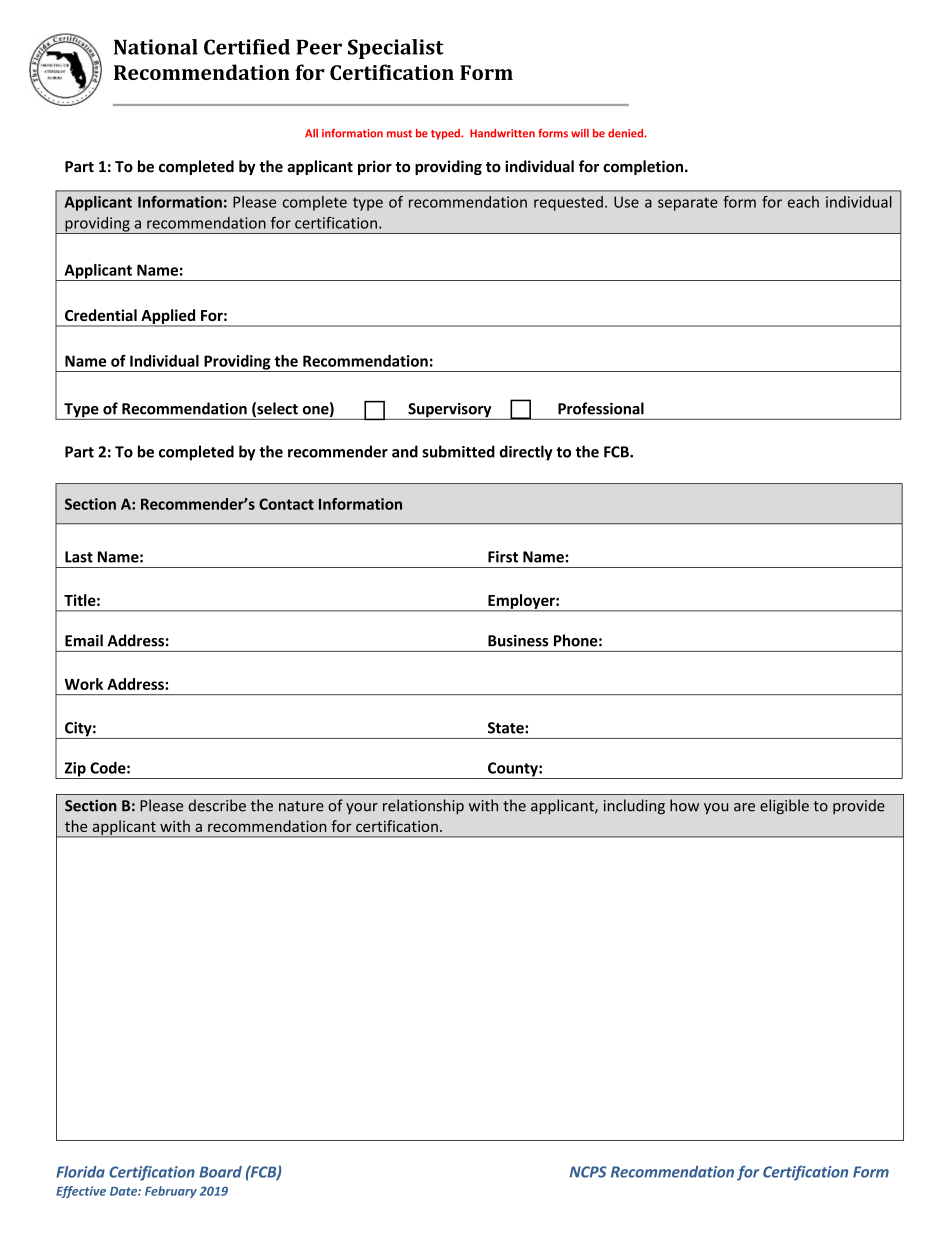 The height and width of the document is (1233, 952). What do you see at coordinates (803, 202) in the document?
I see `each` at bounding box center [803, 202].
